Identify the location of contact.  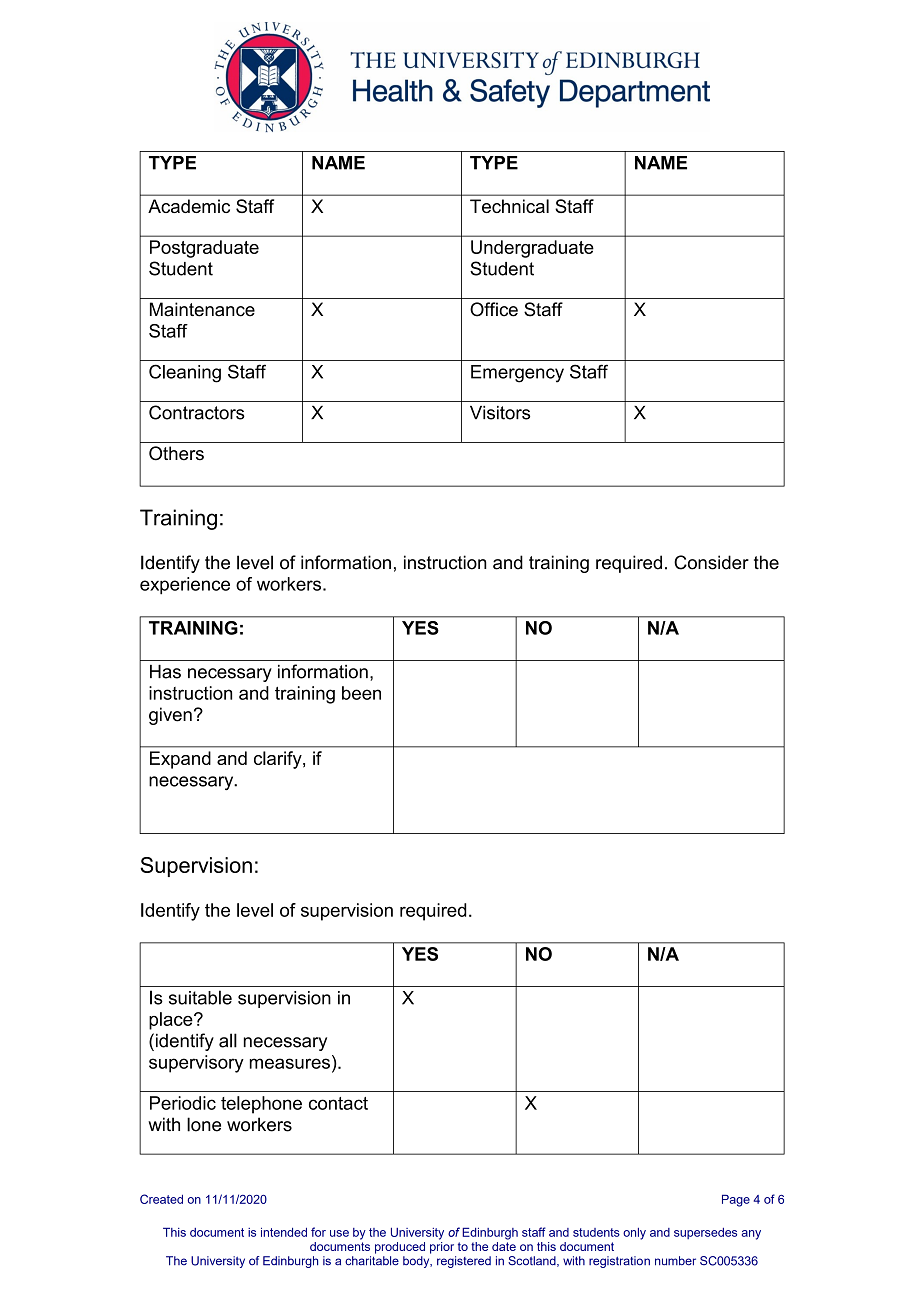
(338, 1103).
